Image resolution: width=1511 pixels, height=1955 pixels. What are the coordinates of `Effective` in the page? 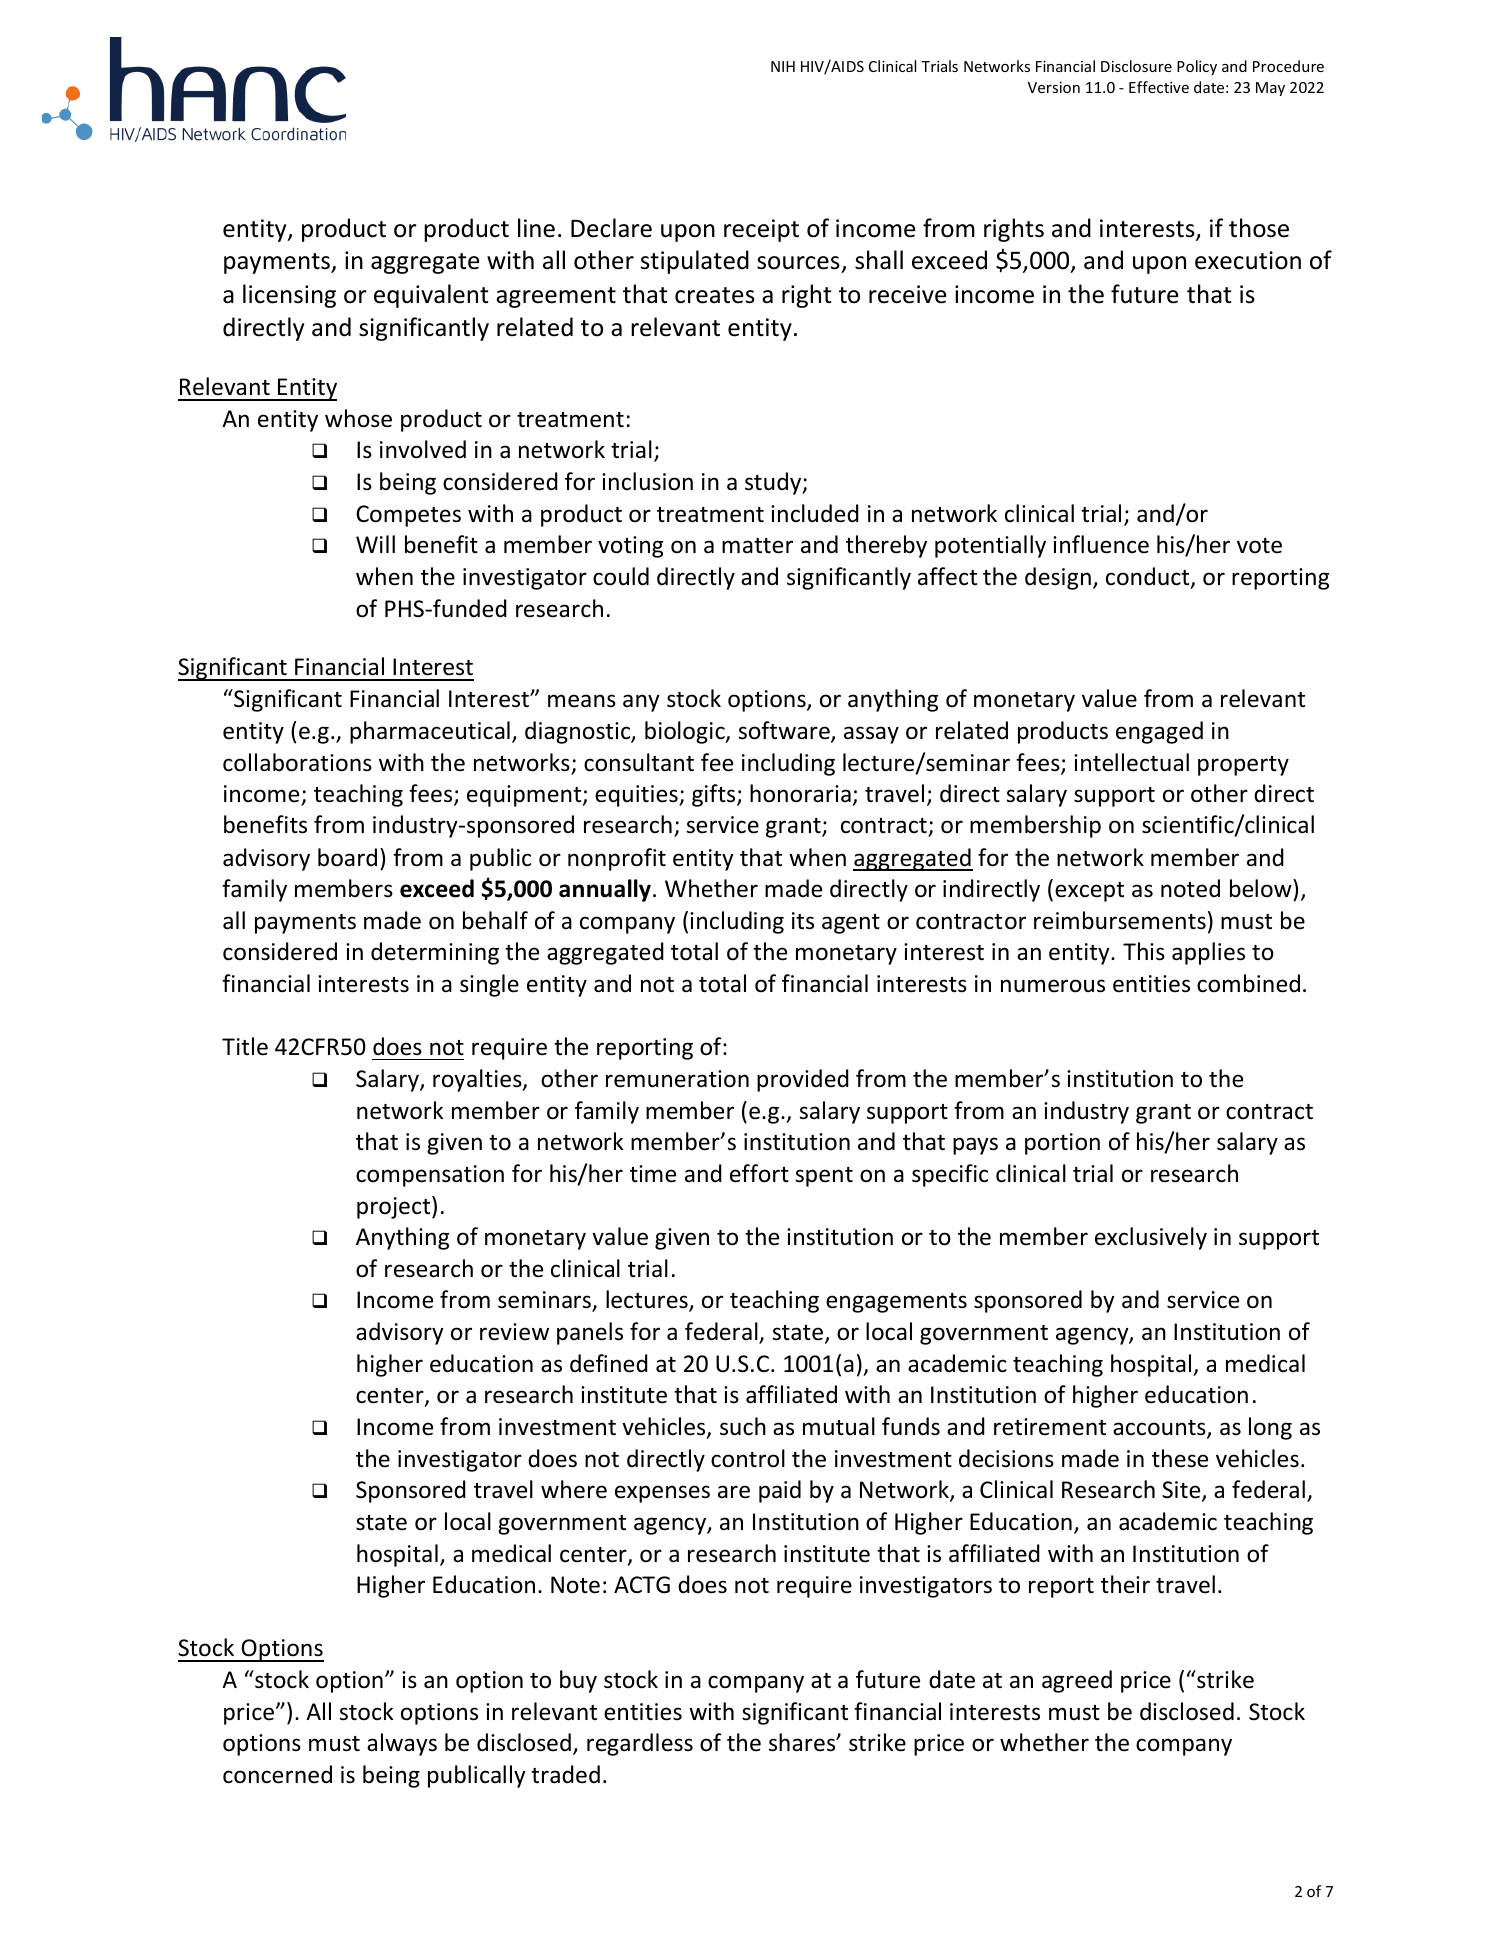 It's located at (1159, 87).
